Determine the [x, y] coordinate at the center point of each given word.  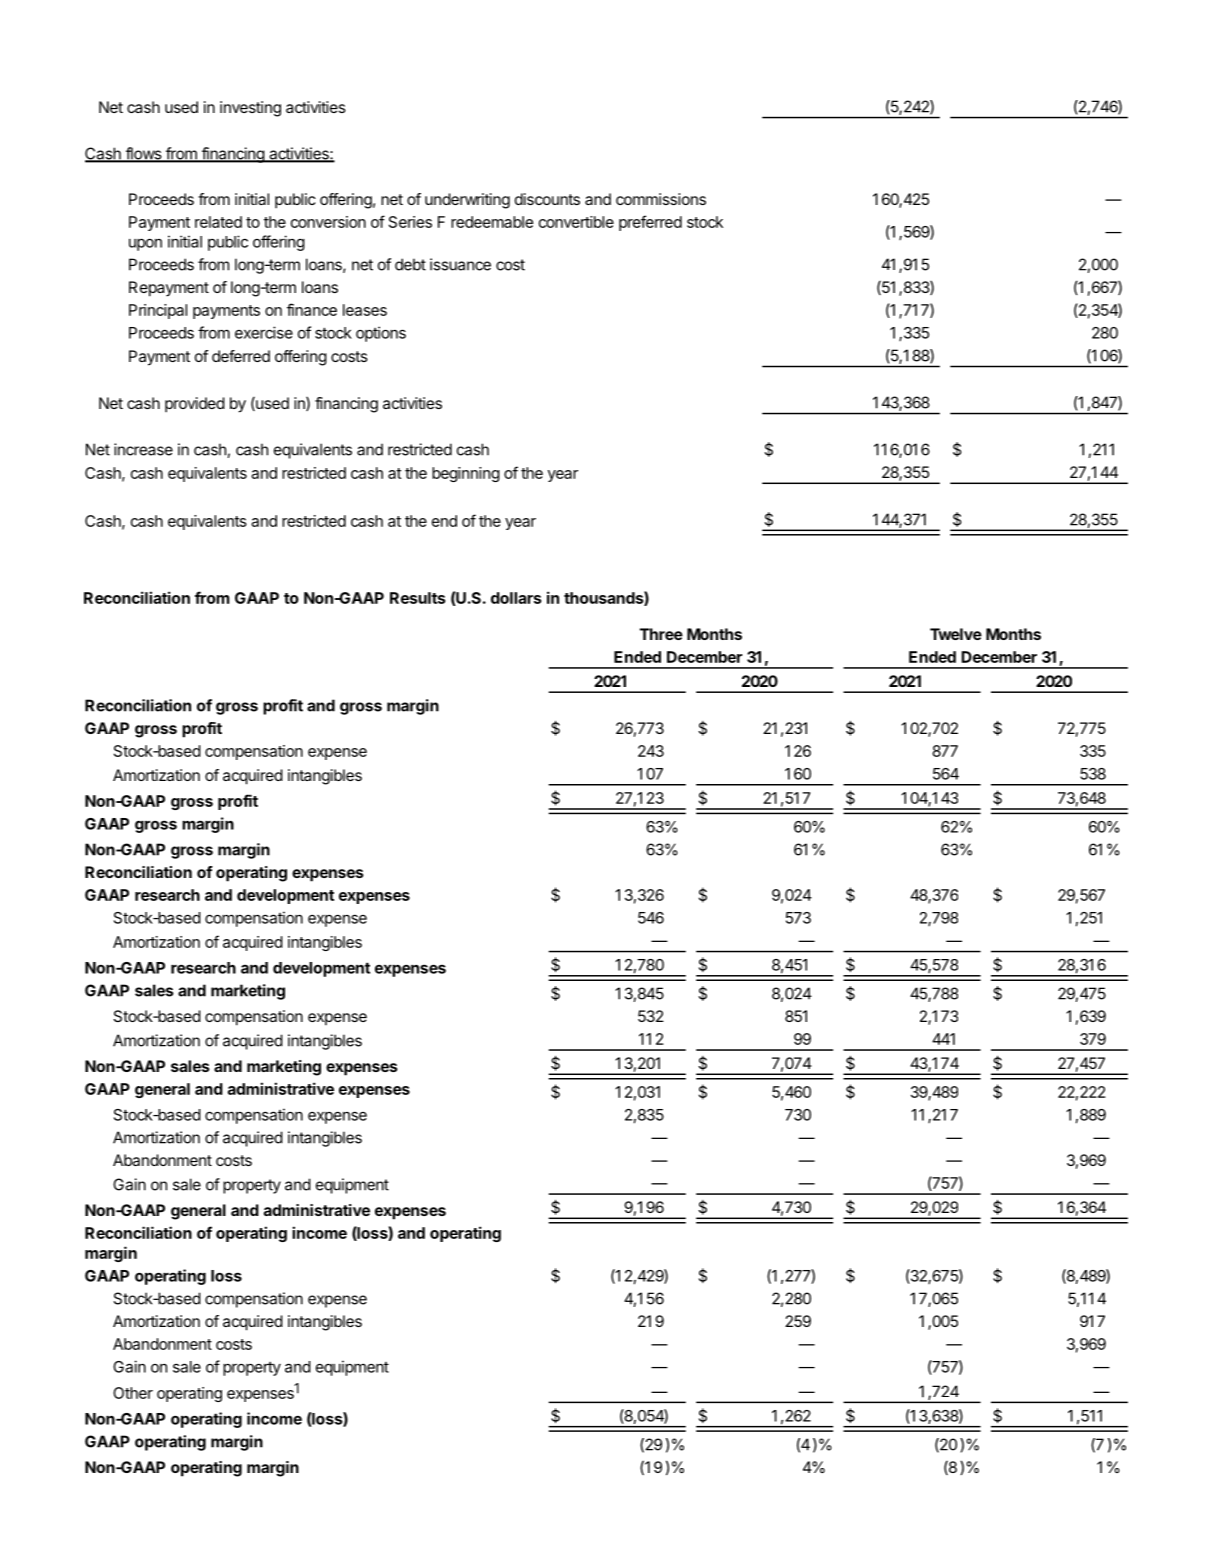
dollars [516, 598]
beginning [466, 474]
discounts [547, 199]
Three [661, 634]
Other [133, 1393]
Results [417, 598]
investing [250, 109]
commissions [661, 199]
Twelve [956, 634]
